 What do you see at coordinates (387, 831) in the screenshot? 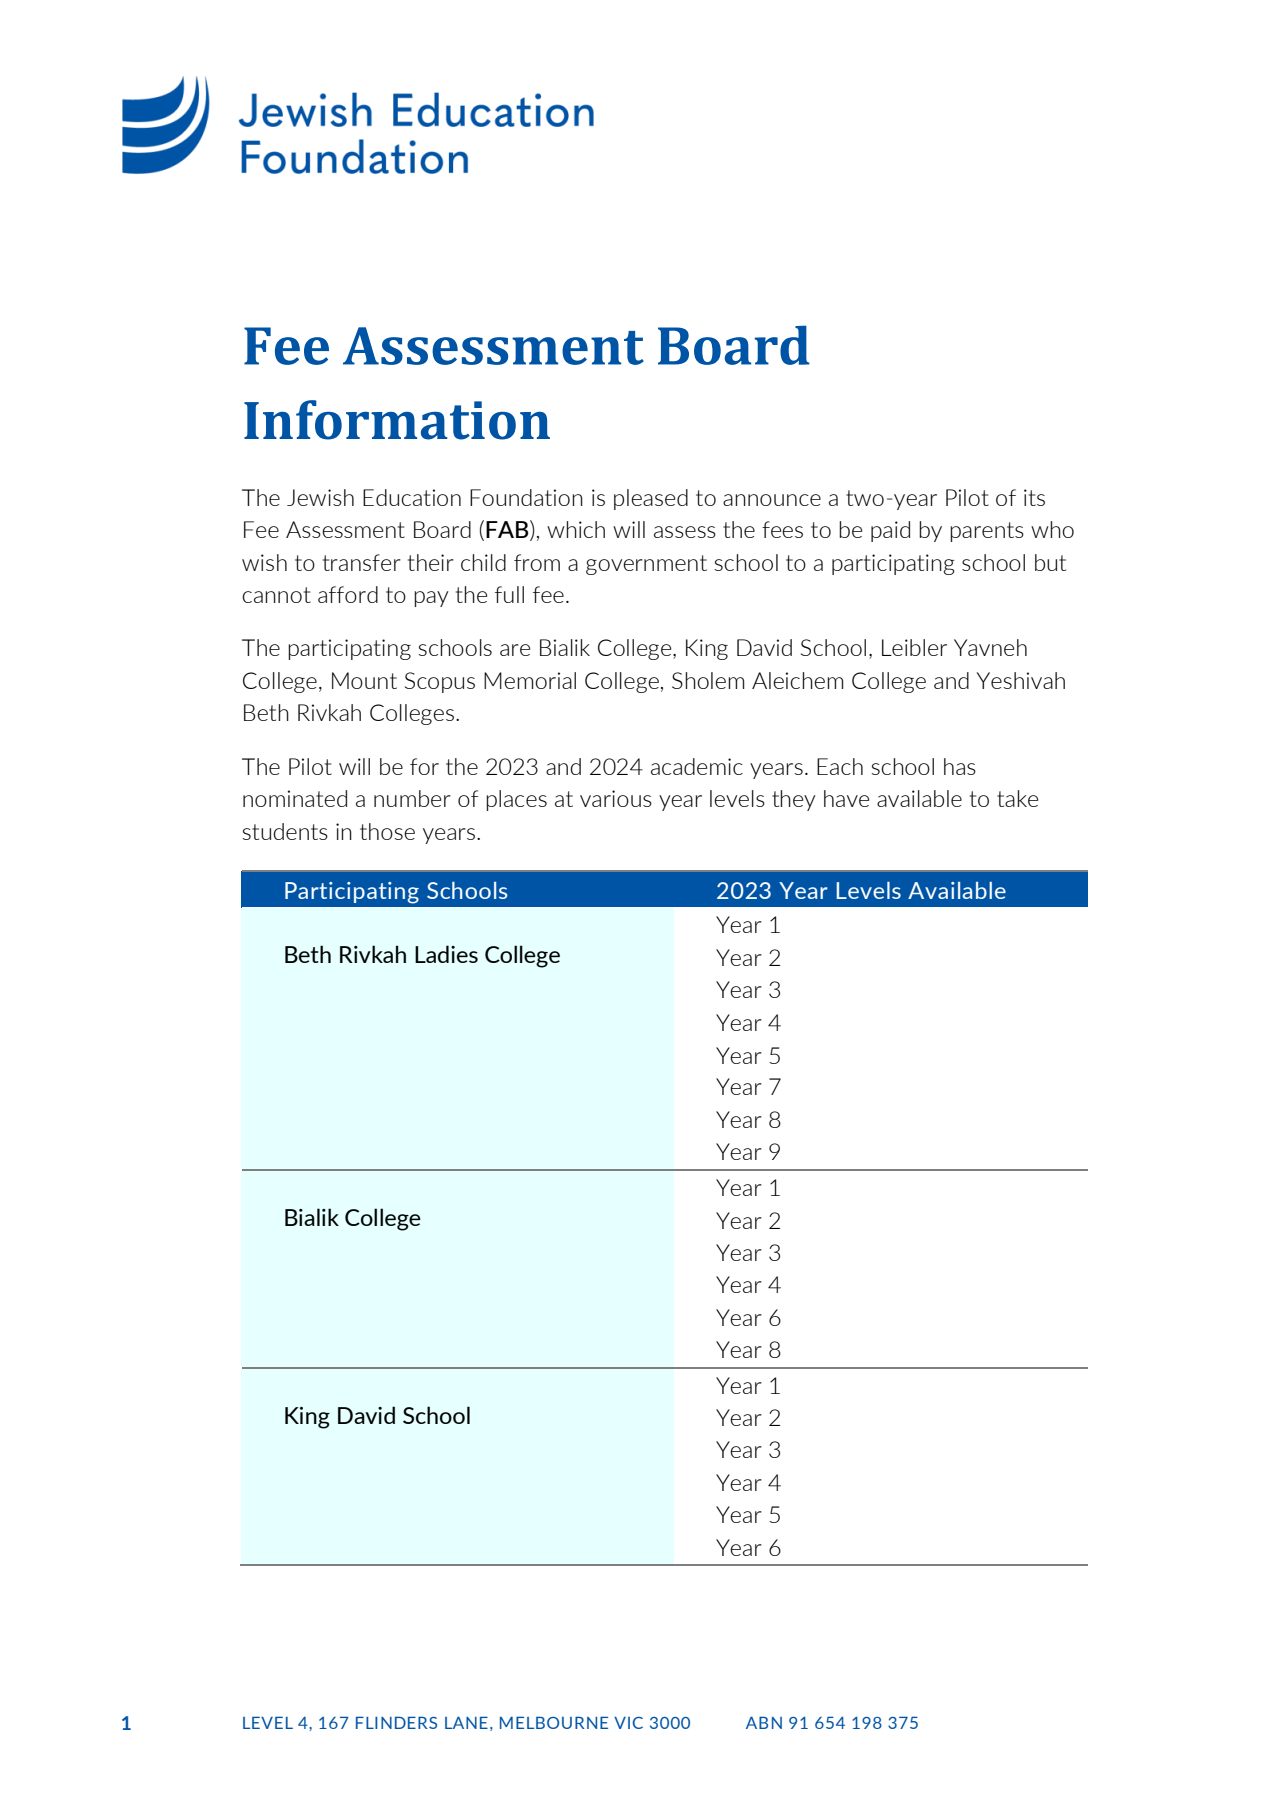
I see `those` at bounding box center [387, 831].
